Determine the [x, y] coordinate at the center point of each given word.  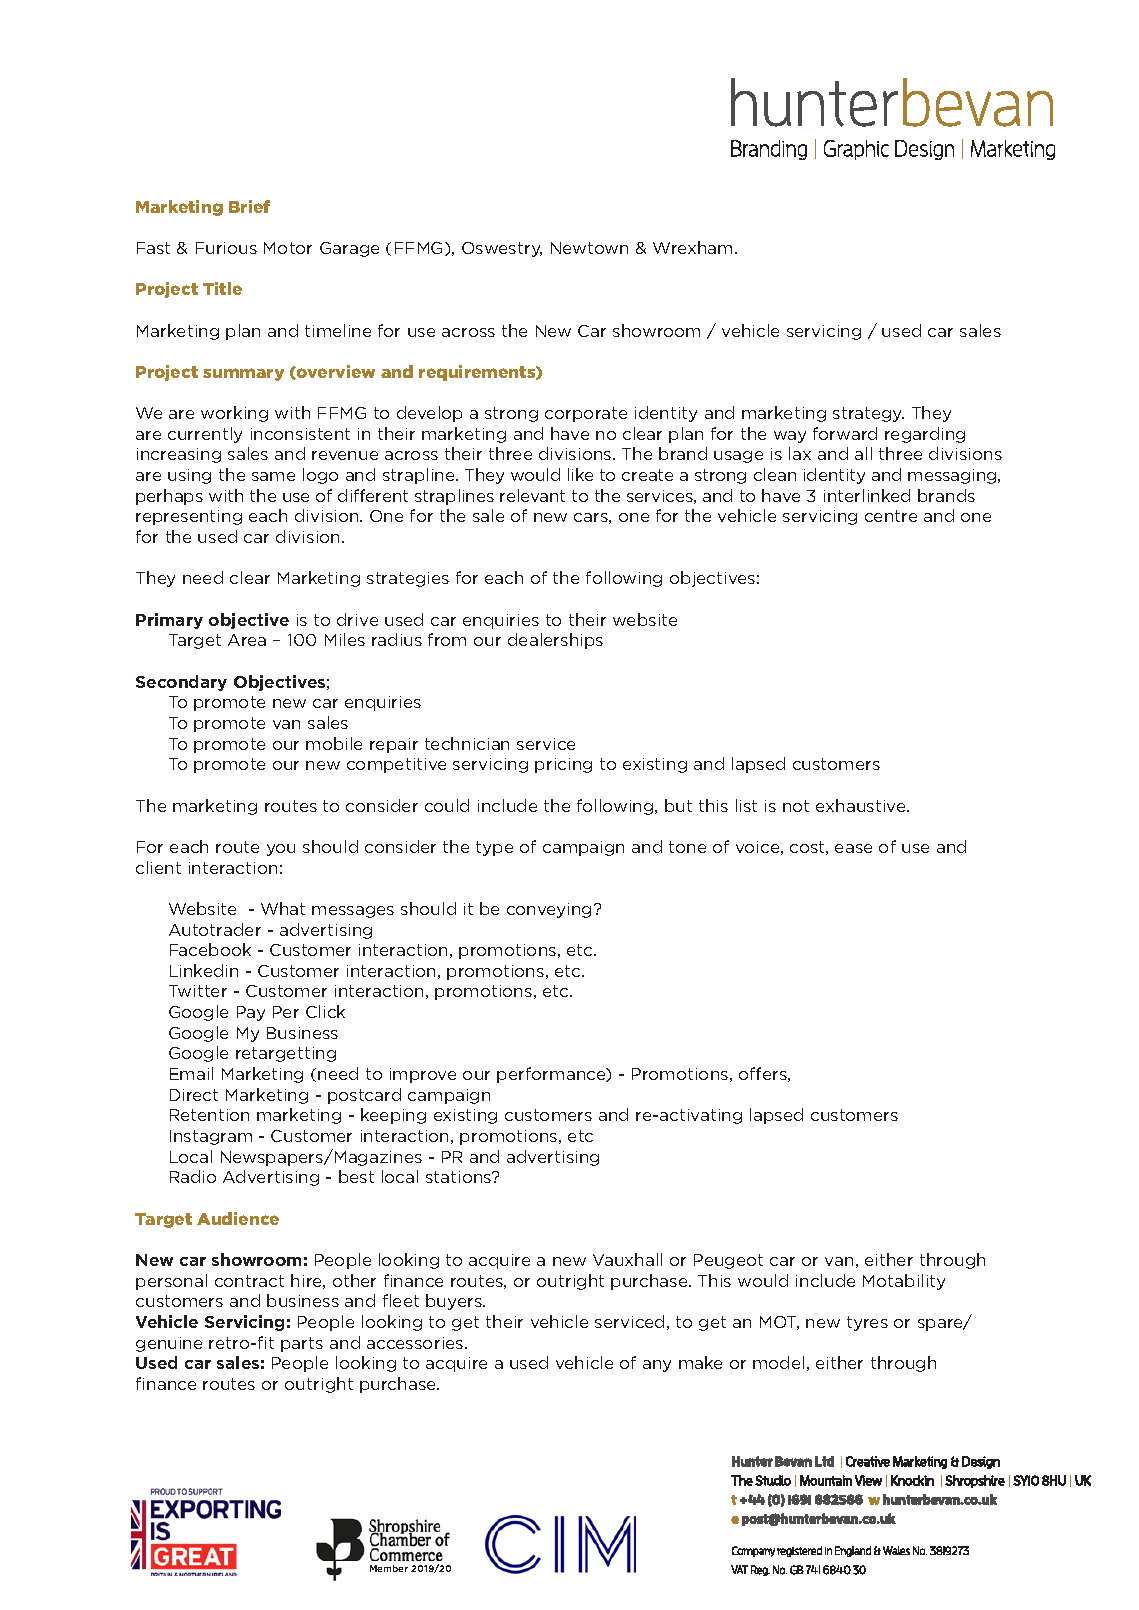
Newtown [589, 248]
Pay [251, 1013]
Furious [226, 248]
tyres [867, 1323]
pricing [563, 765]
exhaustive [862, 805]
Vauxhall [627, 1259]
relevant [532, 495]
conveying [549, 910]
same [273, 476]
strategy [868, 414]
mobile [334, 743]
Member [389, 1568]
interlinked [867, 495]
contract [249, 1281]
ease [853, 848]
